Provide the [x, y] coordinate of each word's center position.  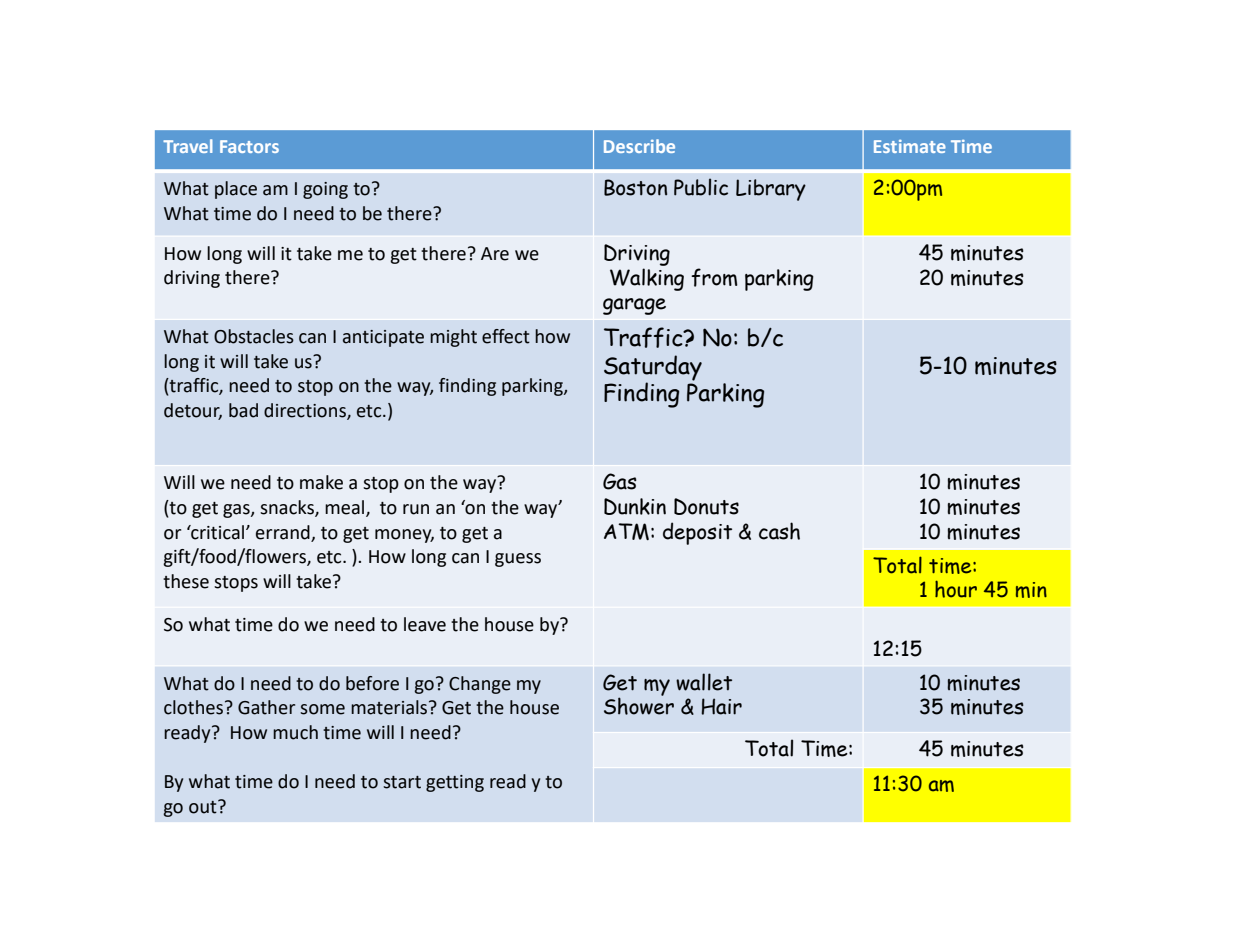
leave [425, 624]
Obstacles [254, 336]
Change [480, 685]
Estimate [910, 146]
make [321, 482]
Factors [249, 146]
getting [455, 783]
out [204, 807]
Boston [635, 187]
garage [634, 306]
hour [956, 589]
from [714, 277]
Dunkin [635, 506]
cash [779, 531]
